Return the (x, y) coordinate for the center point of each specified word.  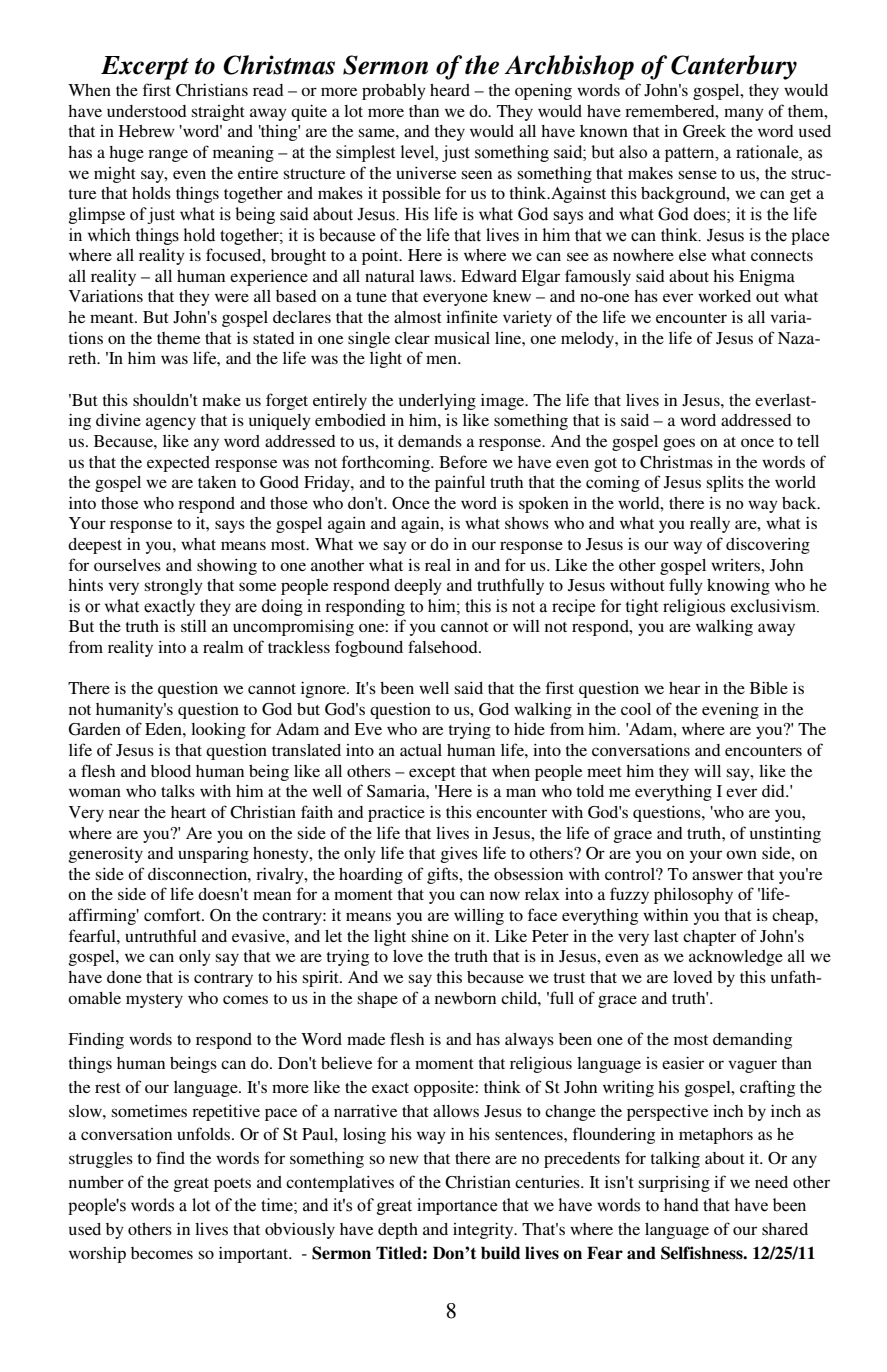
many (744, 114)
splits (725, 484)
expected (178, 464)
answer (717, 875)
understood (147, 111)
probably (394, 92)
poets (232, 1185)
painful (460, 483)
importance (457, 1206)
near (124, 813)
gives (459, 855)
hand (681, 1205)
